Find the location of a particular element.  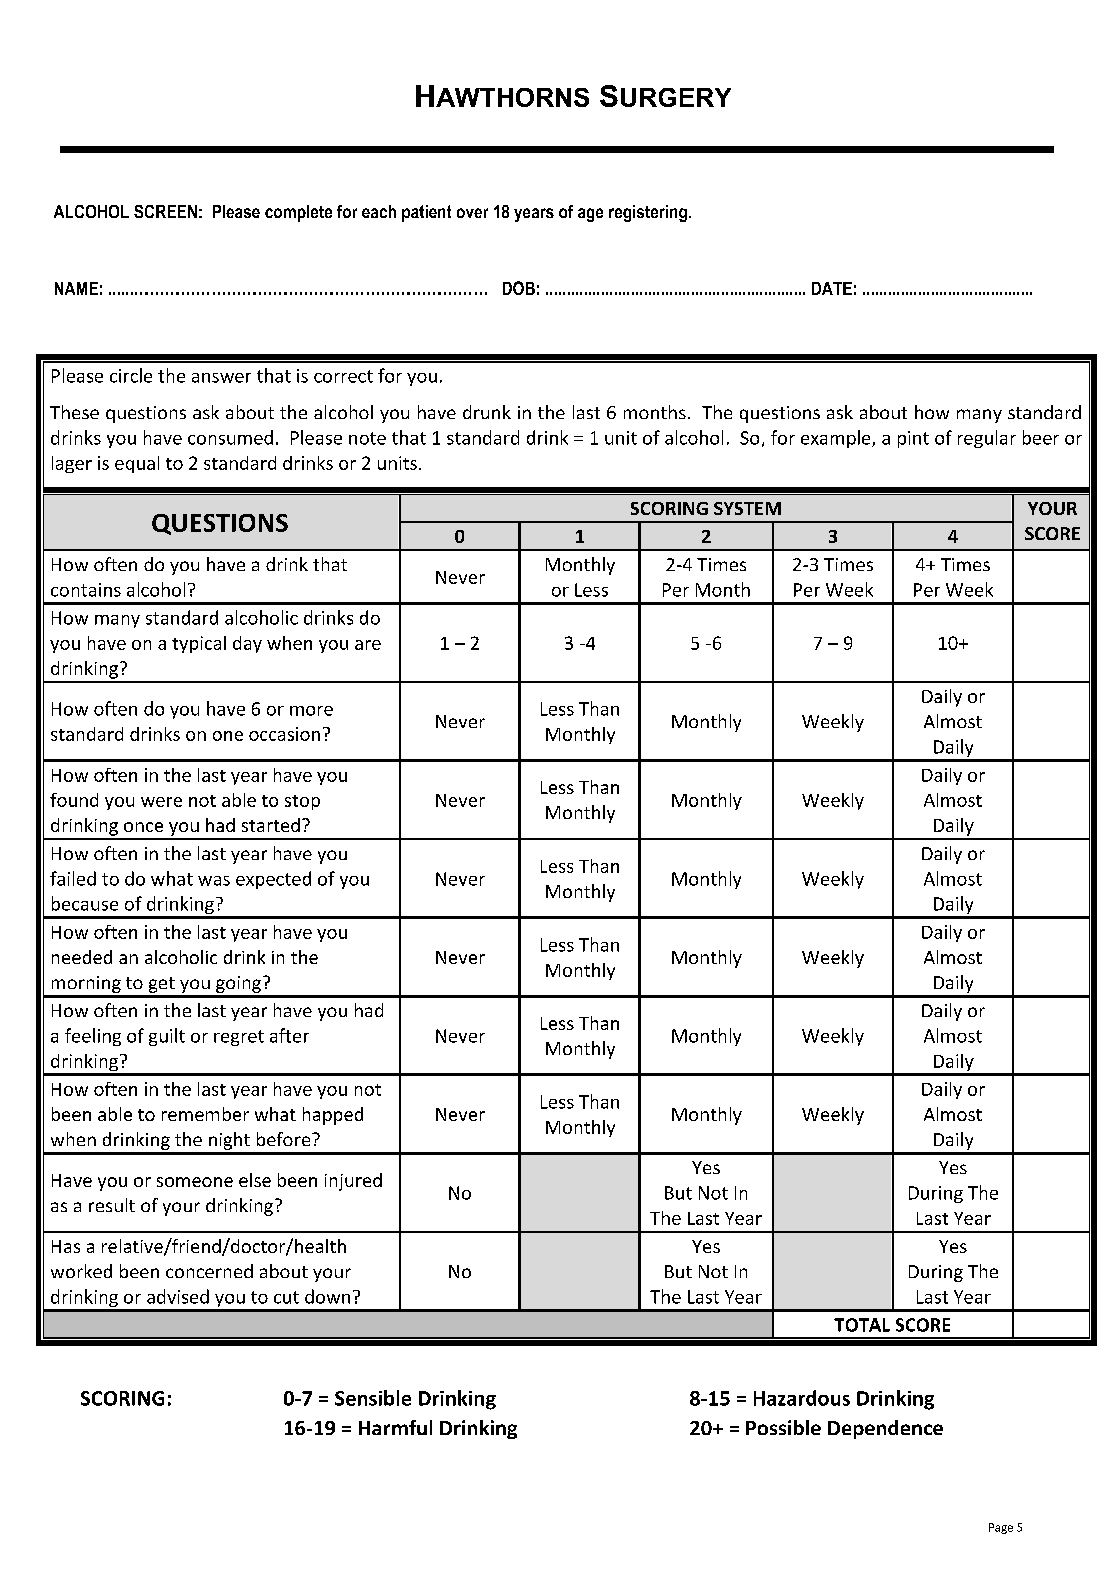

TOTAL is located at coordinates (862, 1325).
